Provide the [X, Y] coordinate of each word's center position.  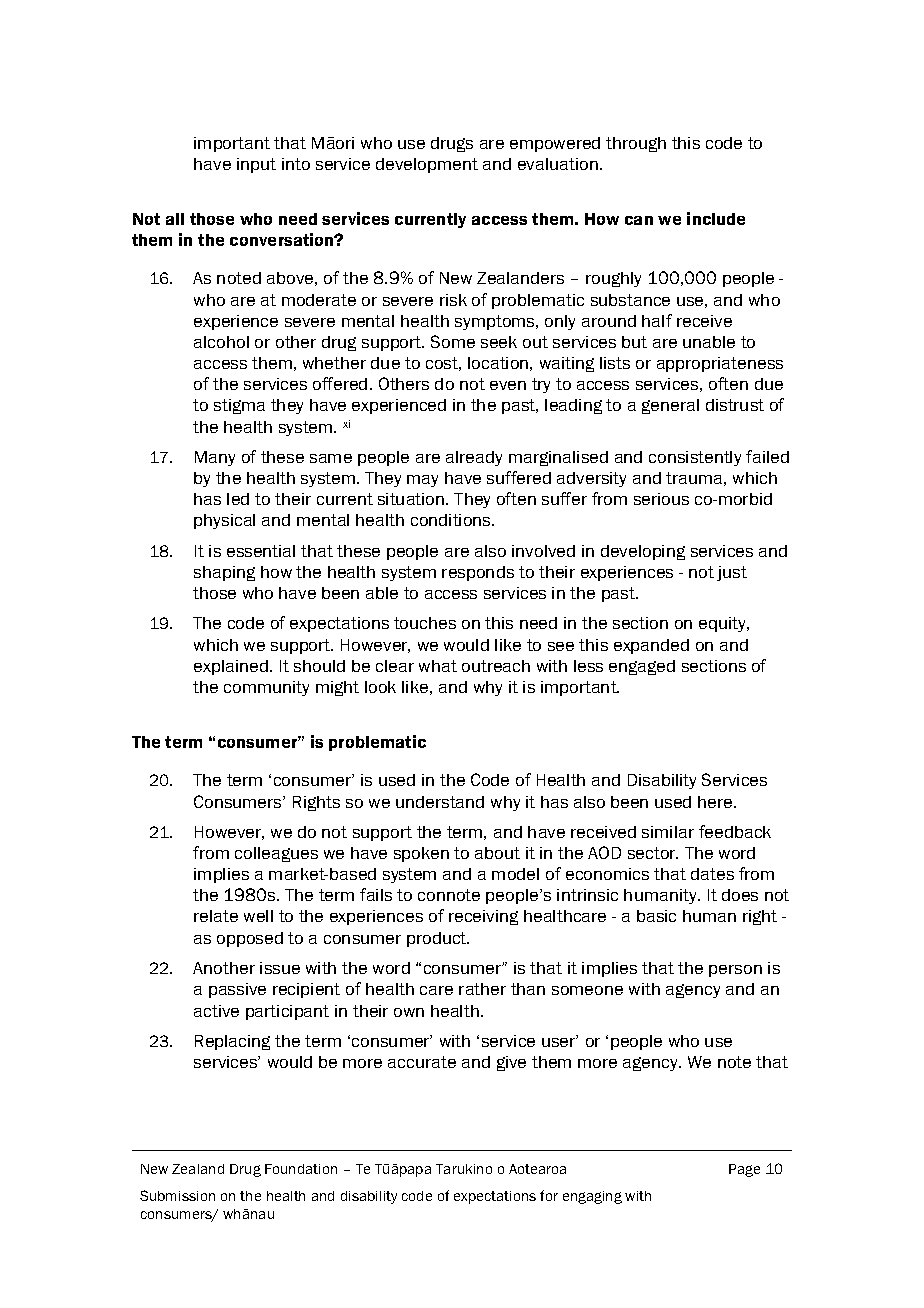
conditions [452, 520]
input [256, 165]
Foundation [301, 1169]
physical [224, 521]
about [497, 853]
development [427, 165]
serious [661, 499]
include [716, 218]
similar [668, 832]
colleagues [276, 854]
